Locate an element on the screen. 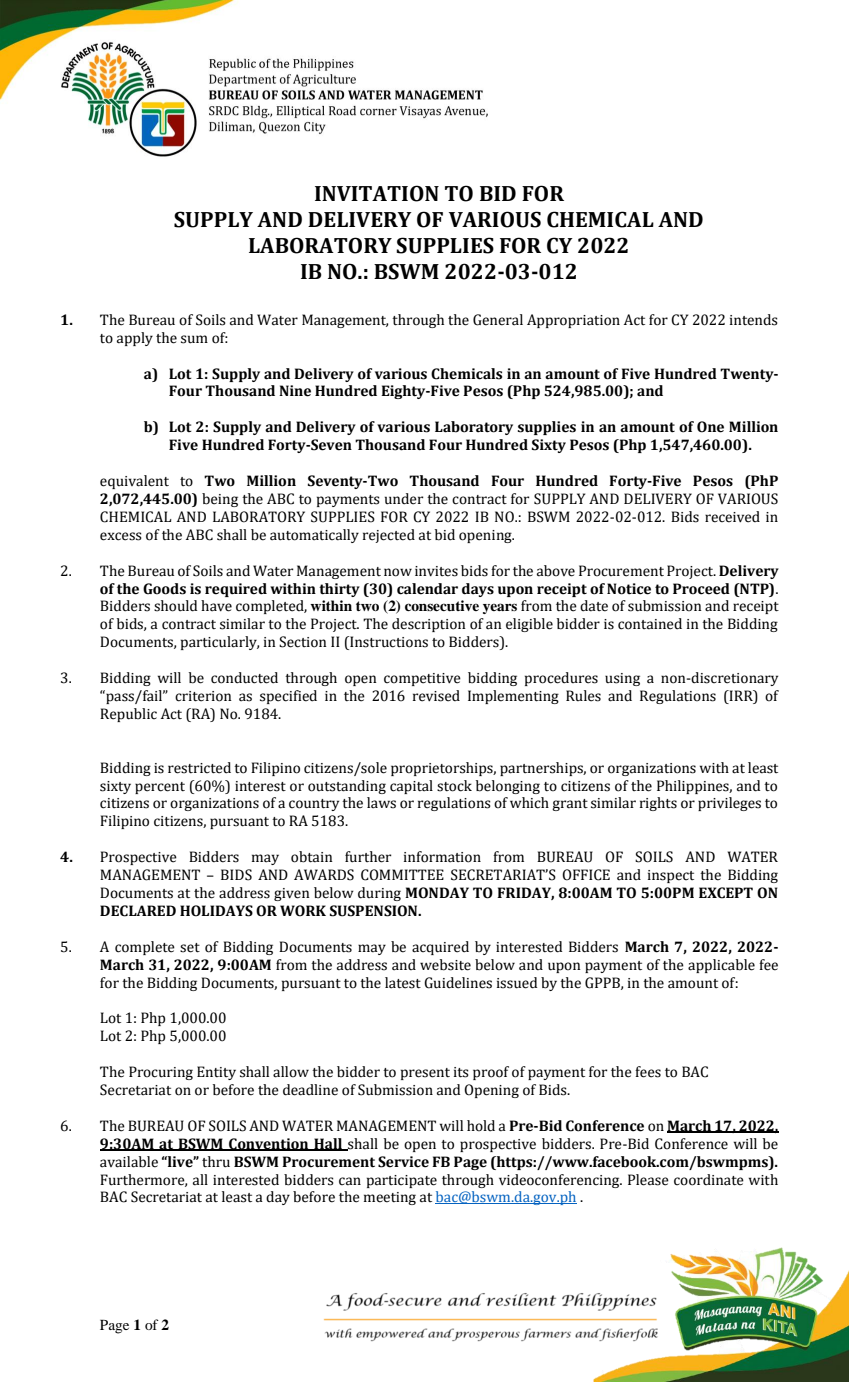 The height and width of the screenshot is (1400, 849). revised is located at coordinates (436, 696).
